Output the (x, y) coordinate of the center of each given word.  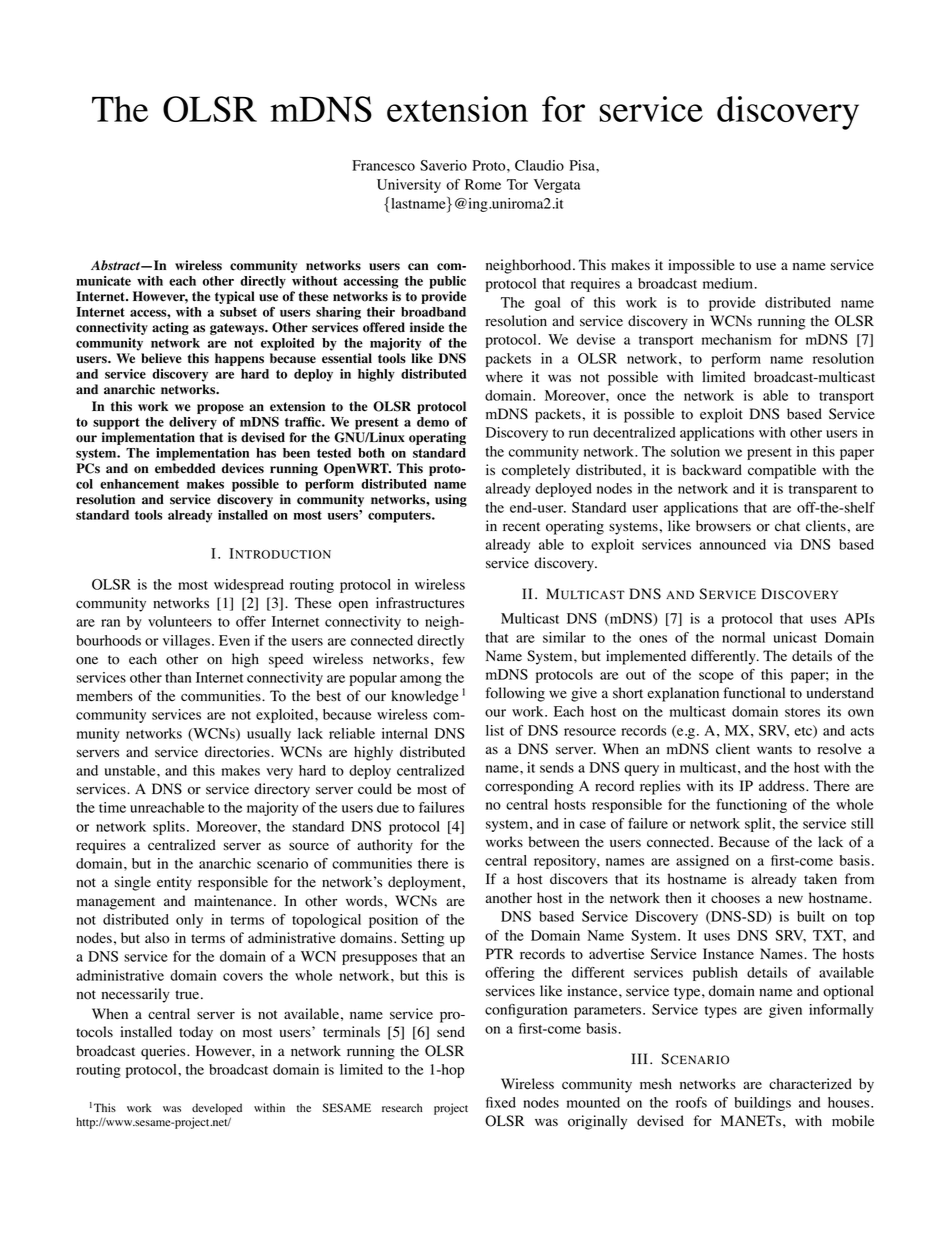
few (453, 659)
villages (186, 642)
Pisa (583, 165)
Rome (483, 184)
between (554, 842)
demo (433, 422)
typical (235, 297)
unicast (795, 637)
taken (820, 879)
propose (220, 409)
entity (174, 883)
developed (217, 1110)
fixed (501, 1102)
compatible (782, 471)
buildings (762, 1104)
